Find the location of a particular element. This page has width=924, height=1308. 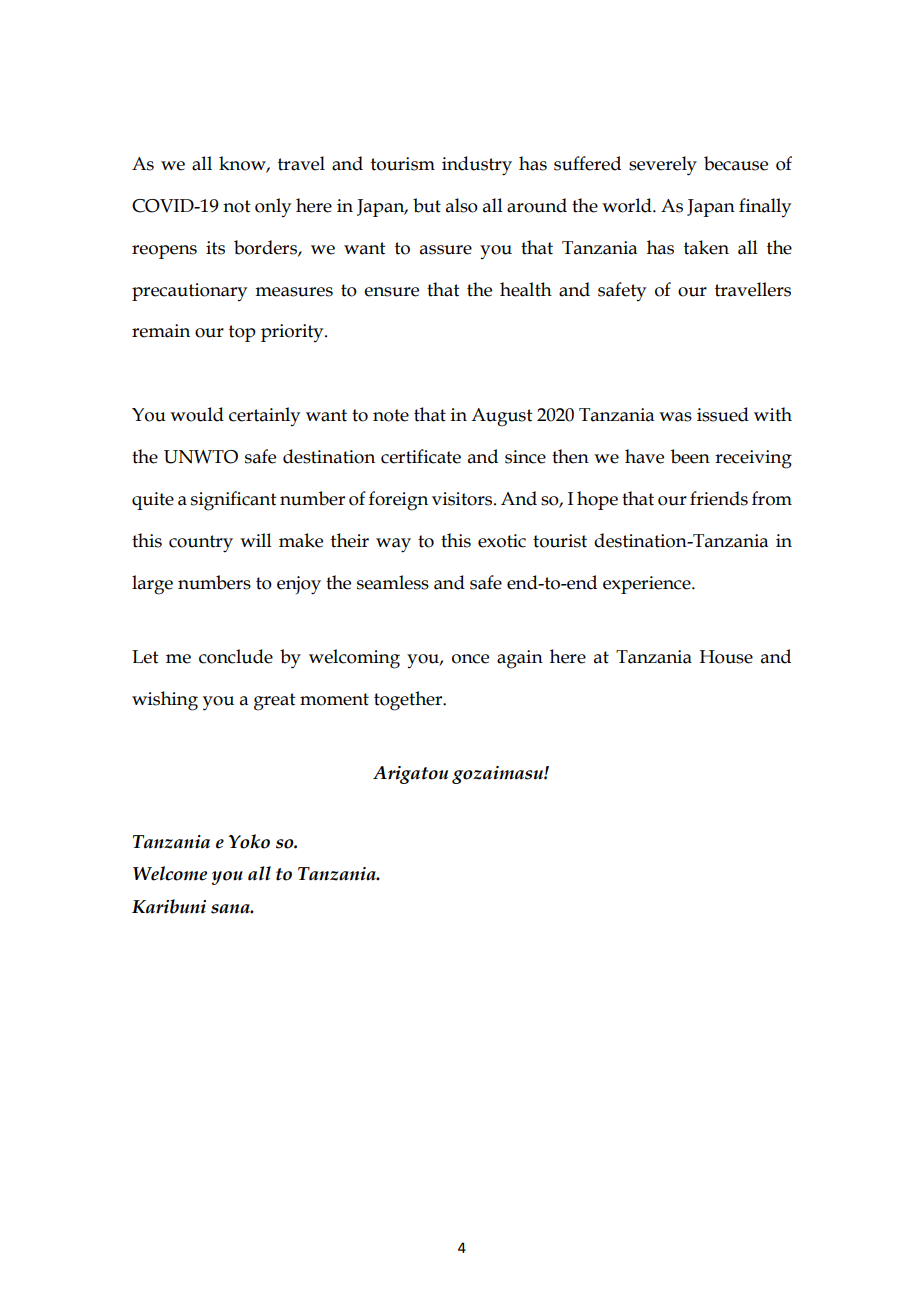

Arigatou is located at coordinates (410, 775).
